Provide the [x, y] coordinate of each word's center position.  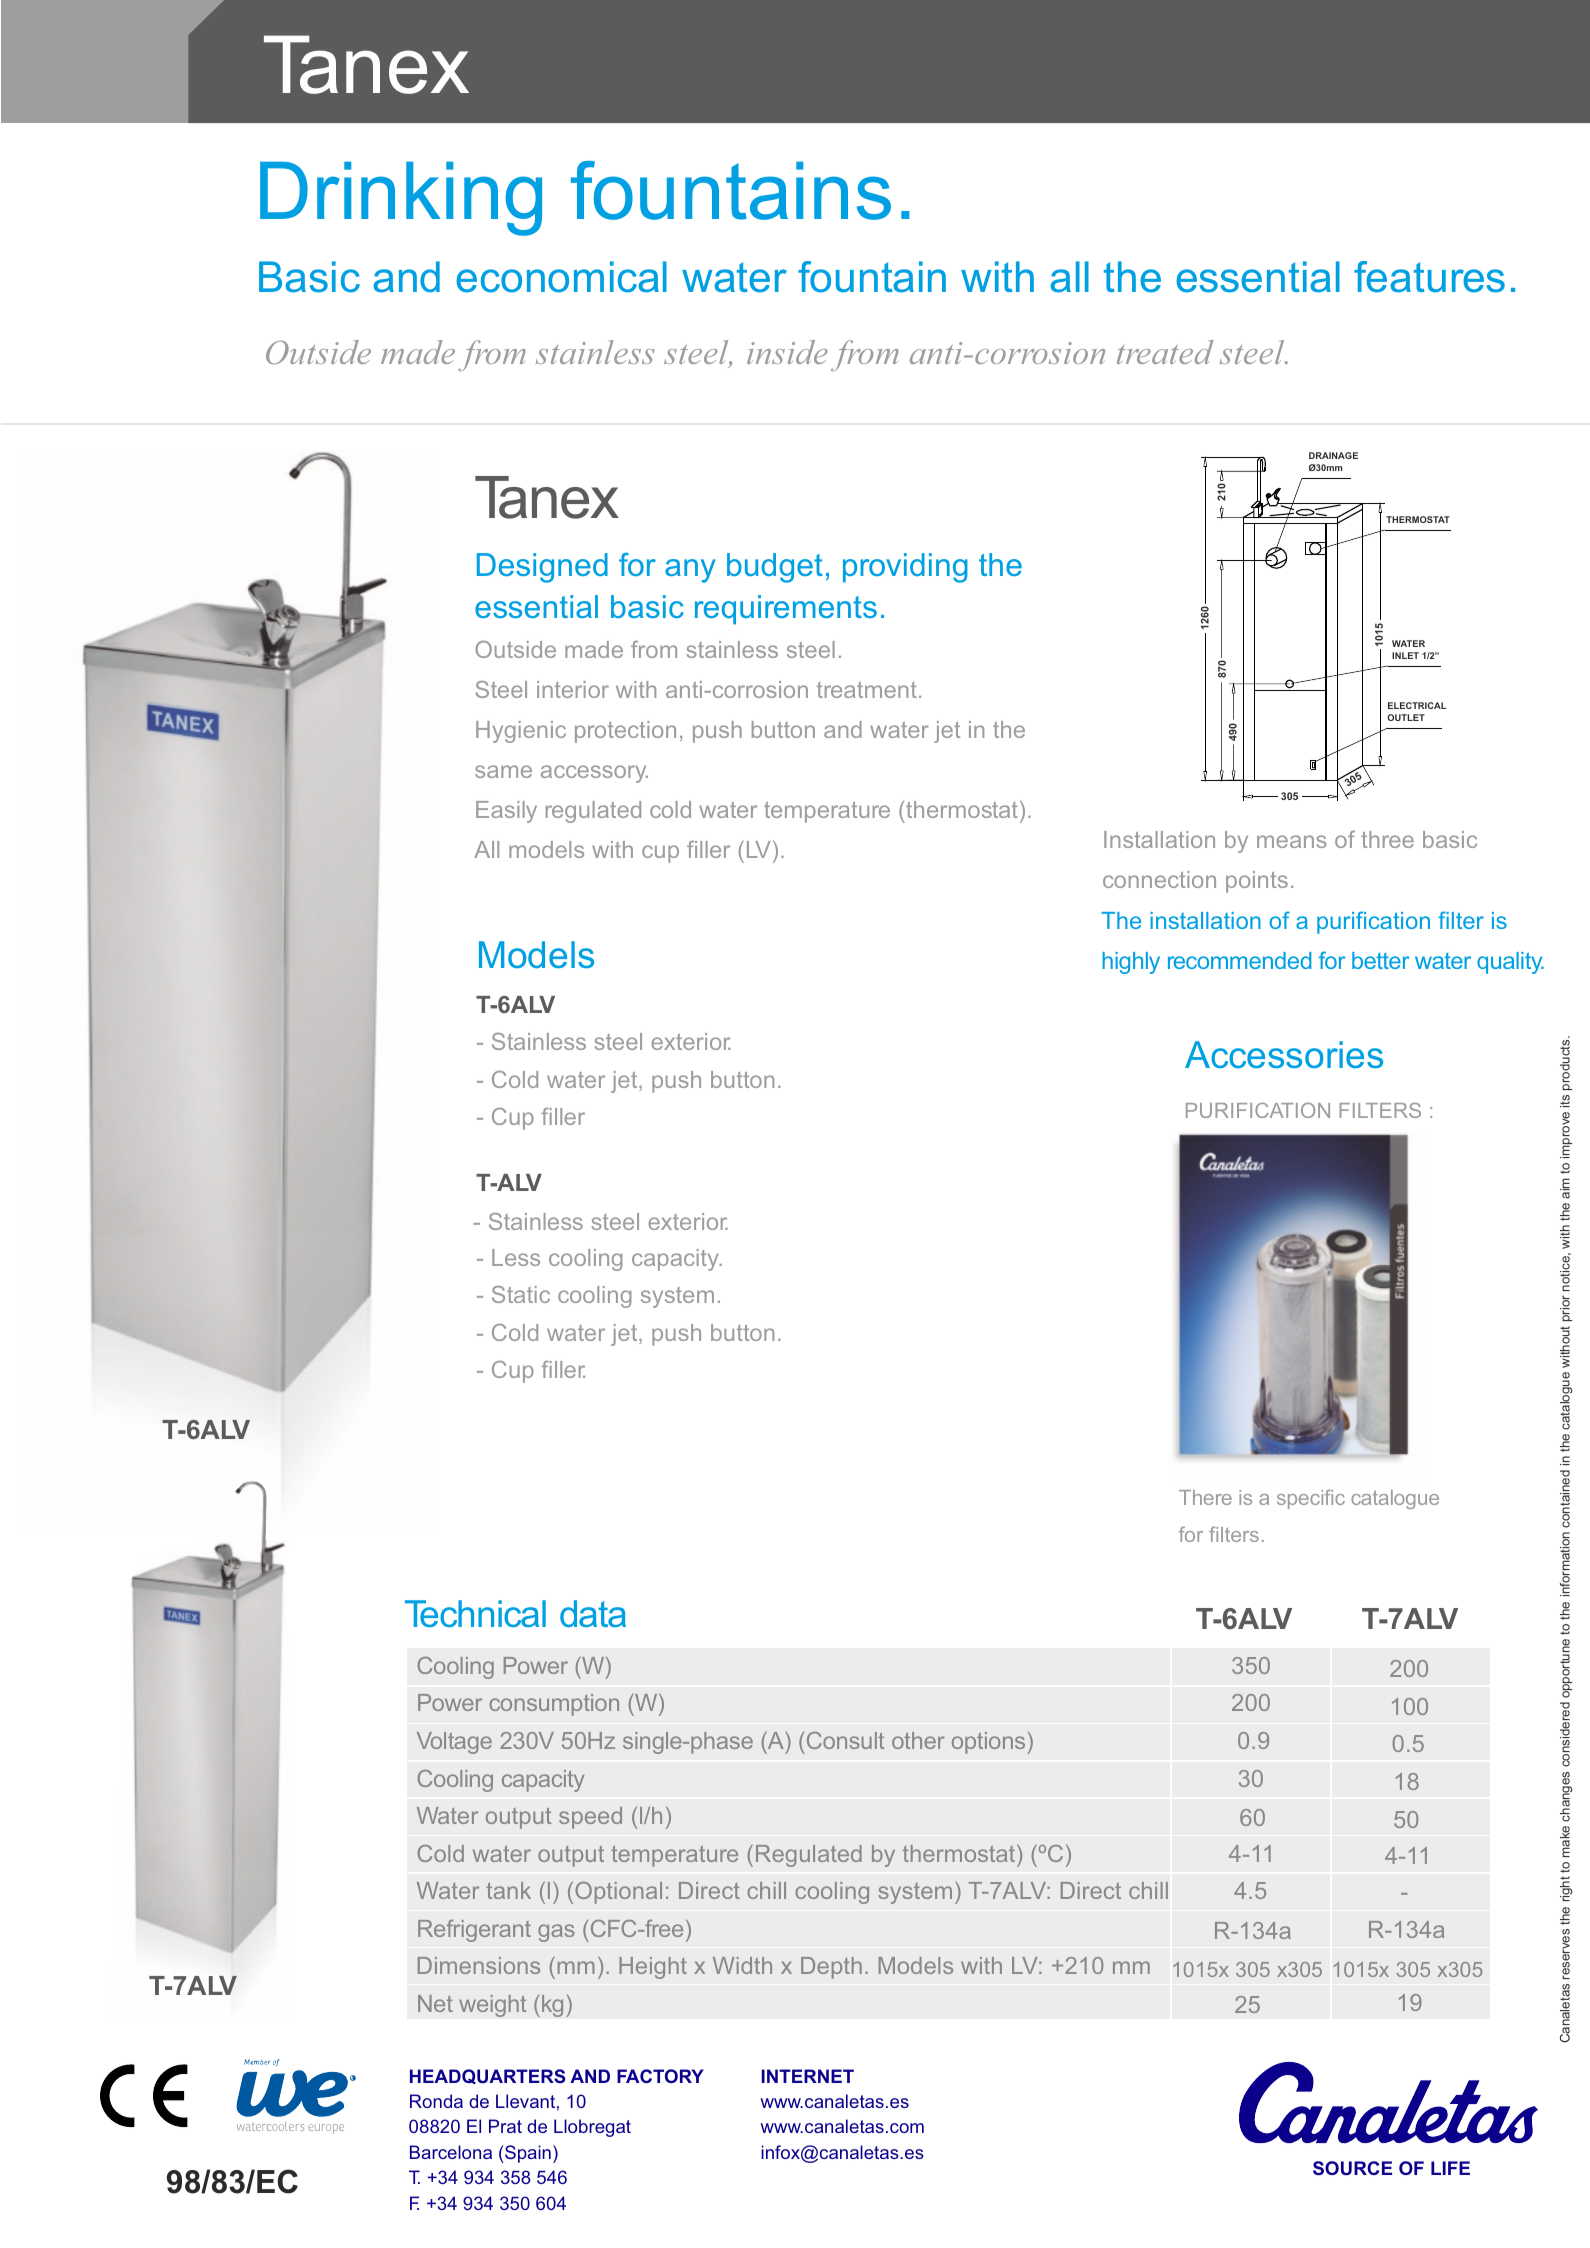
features [1429, 277]
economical [561, 277]
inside [787, 352]
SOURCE [1352, 2168]
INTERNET [808, 2076]
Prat [505, 2126]
